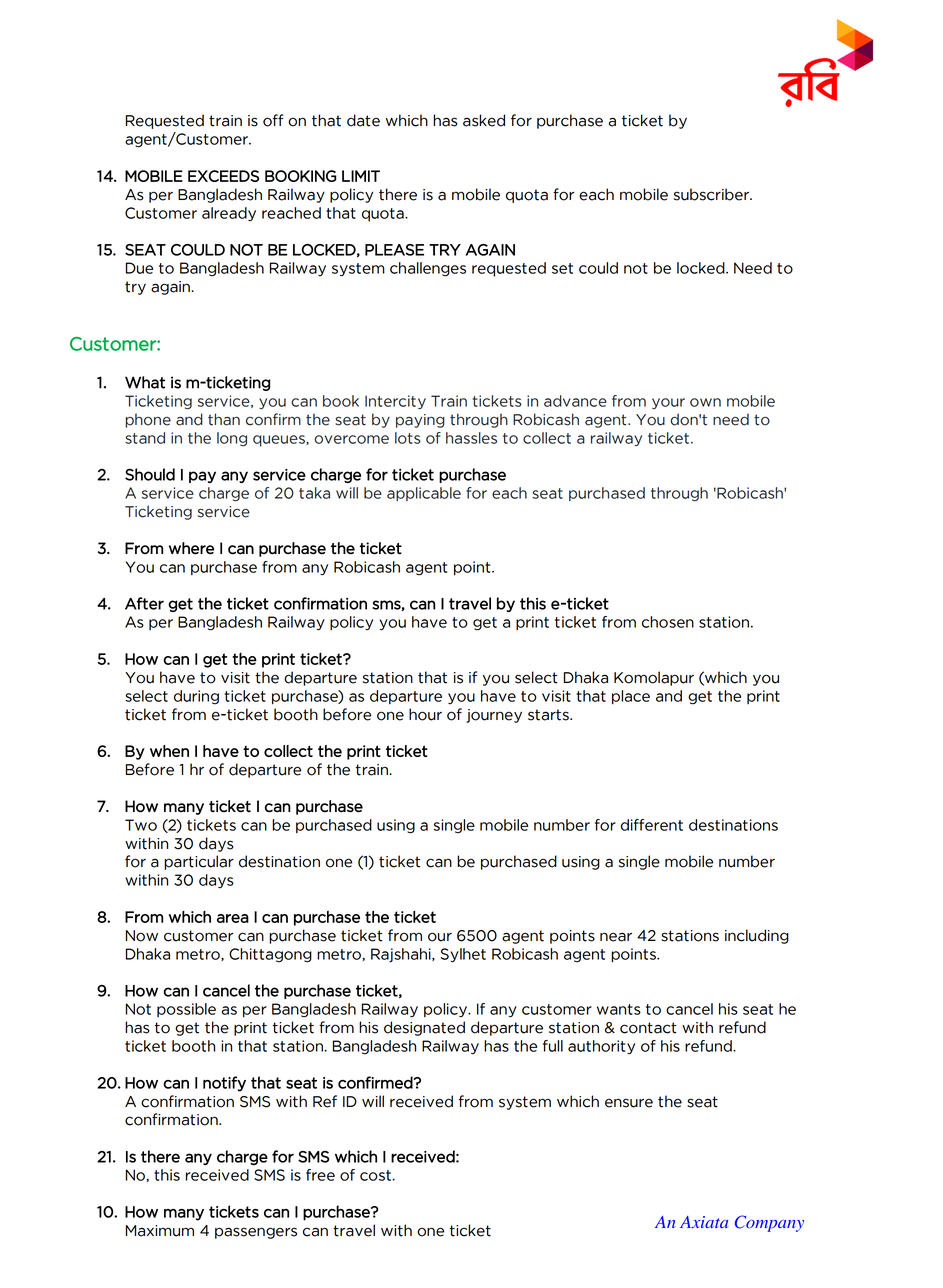 This screenshot has height=1288, width=943. What do you see at coordinates (224, 419) in the screenshot?
I see `than` at bounding box center [224, 419].
